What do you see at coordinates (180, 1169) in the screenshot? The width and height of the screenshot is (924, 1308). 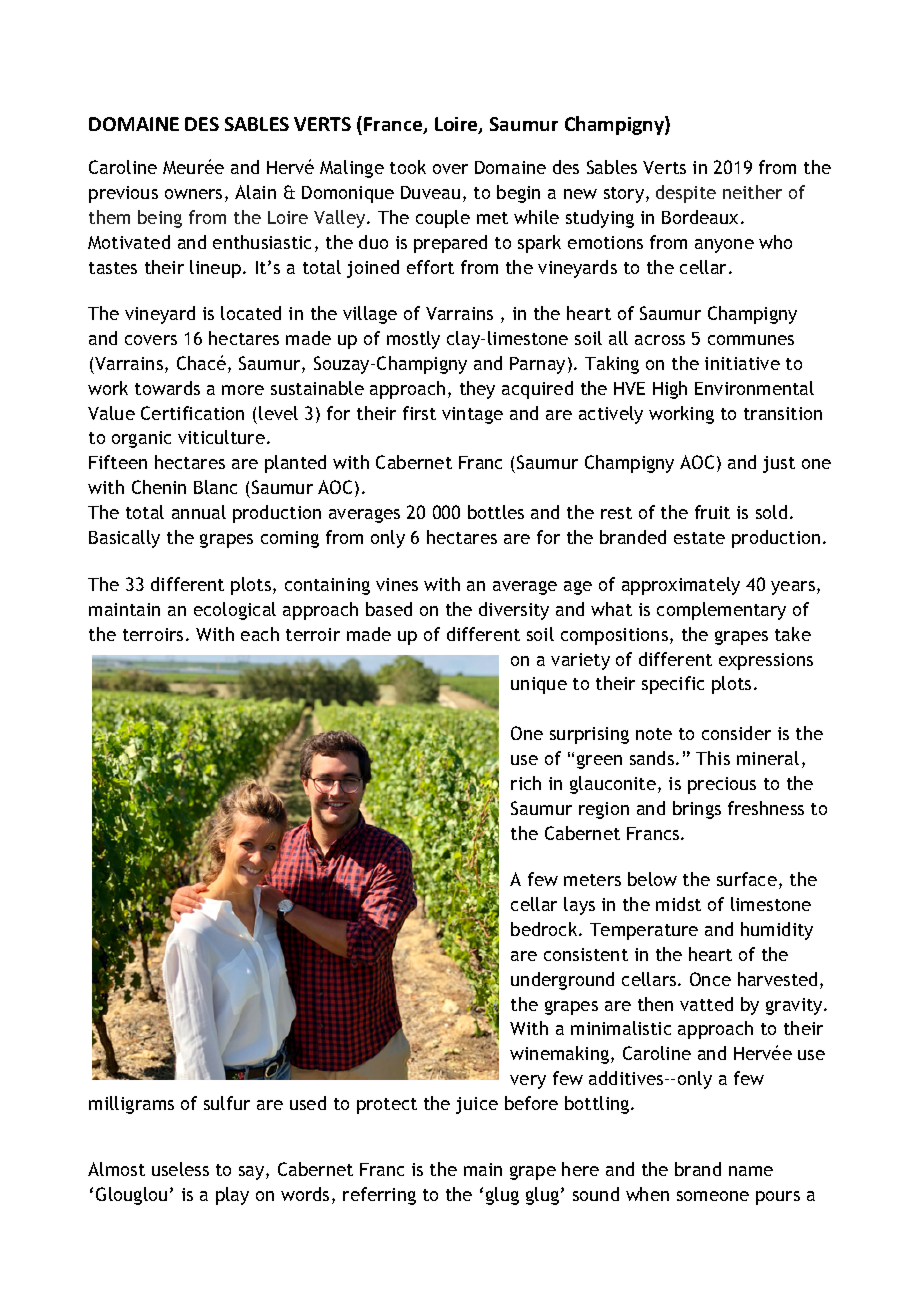 I see `useless` at bounding box center [180, 1169].
